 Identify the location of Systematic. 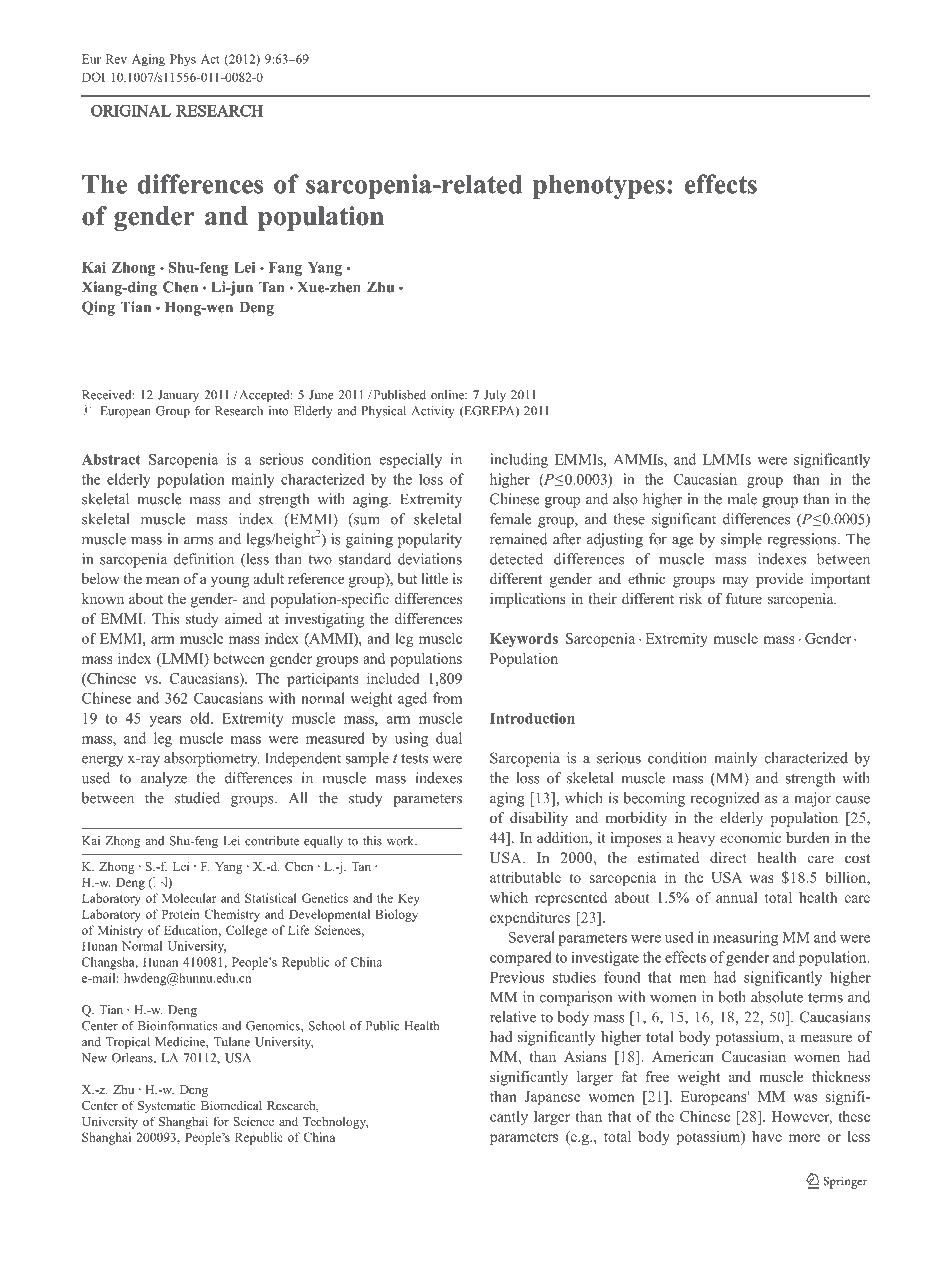
(167, 1106).
